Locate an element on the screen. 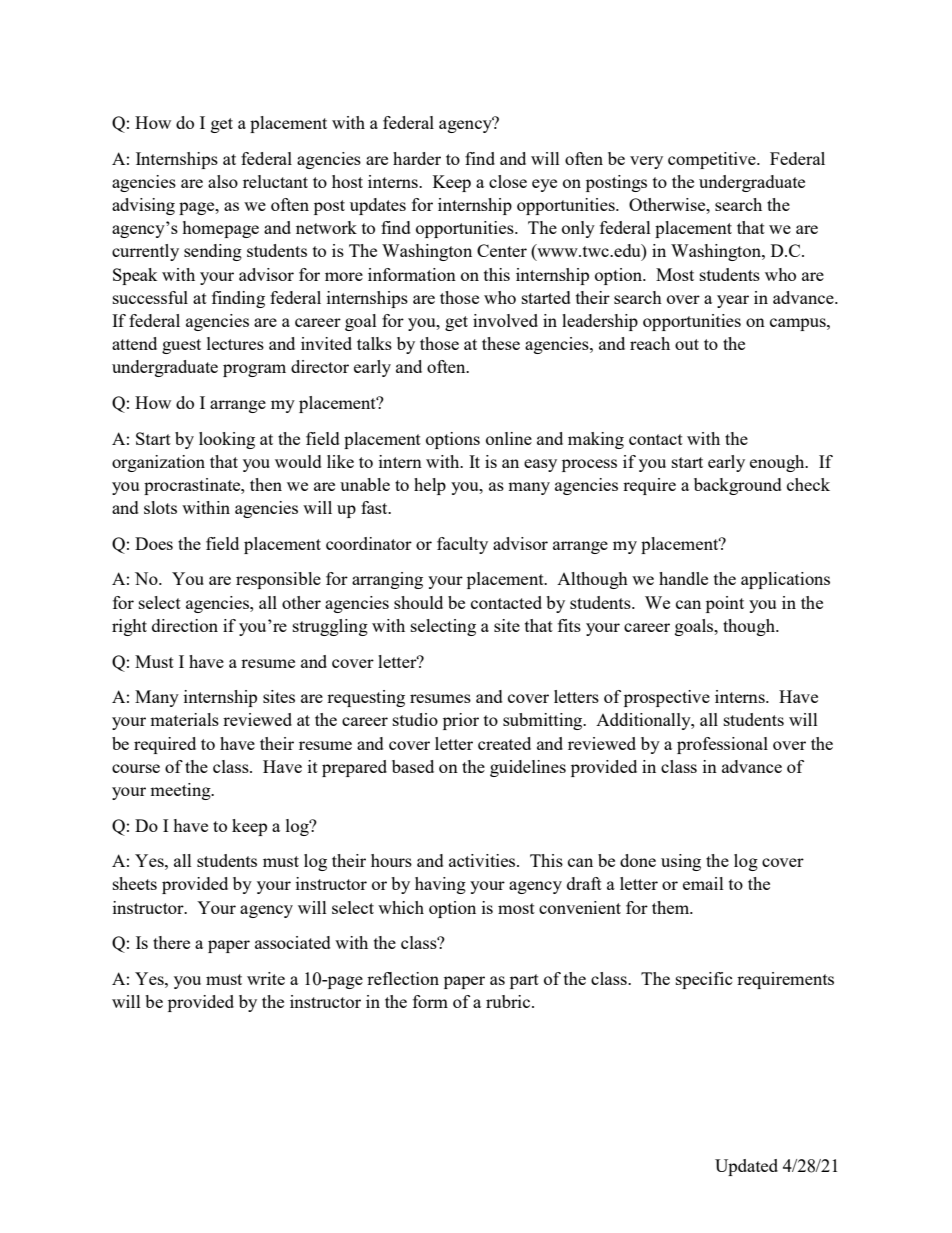  activities is located at coordinates (483, 860).
